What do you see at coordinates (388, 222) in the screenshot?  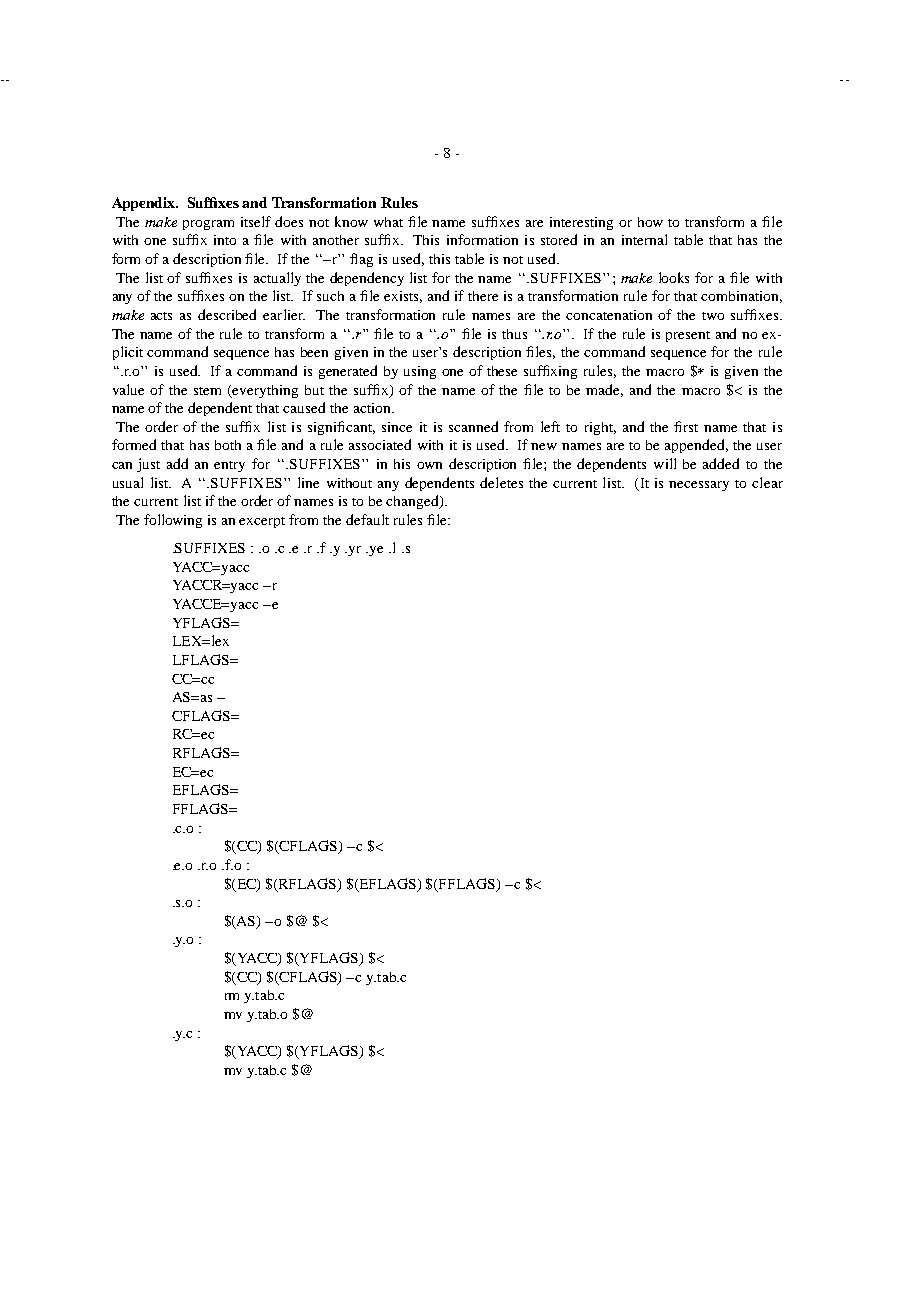 I see `what` at bounding box center [388, 222].
